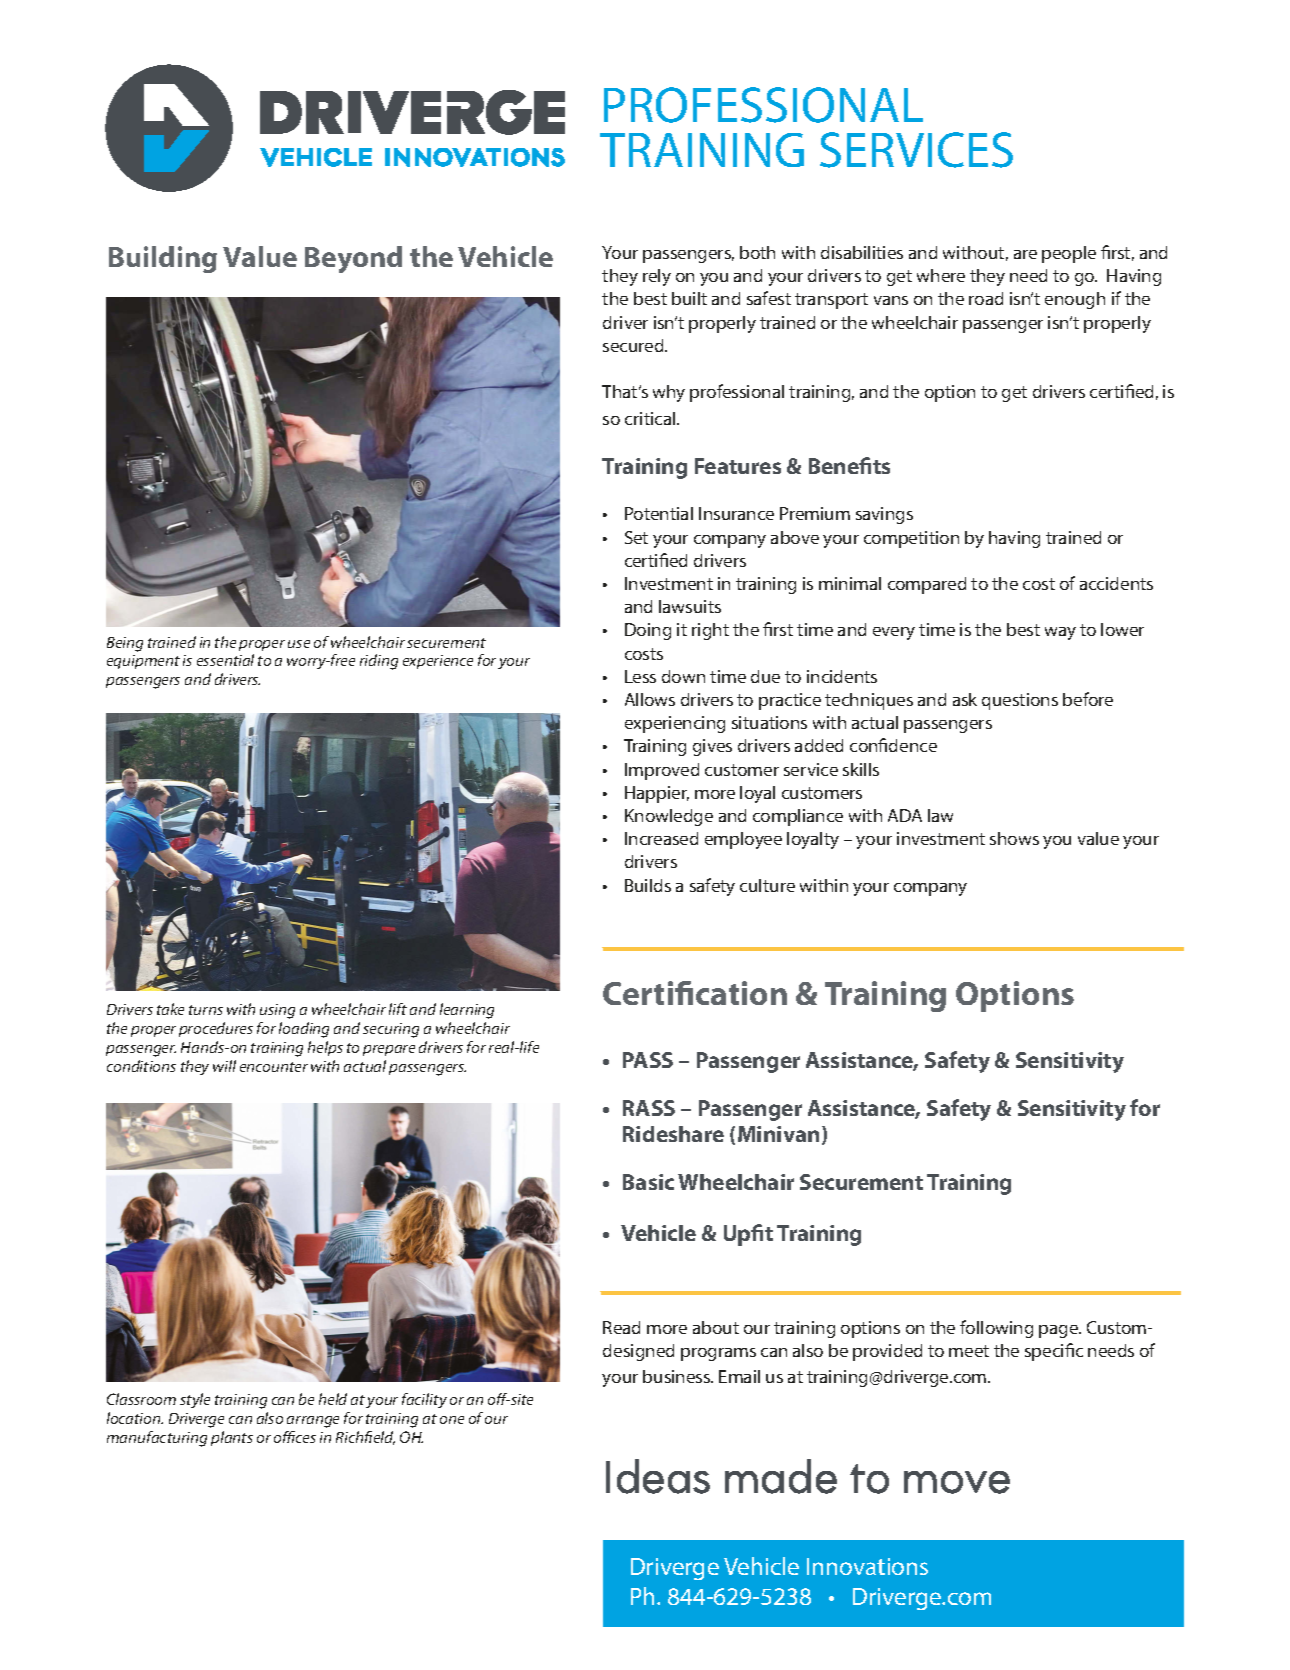  What do you see at coordinates (206, 1010) in the screenshot?
I see `turns` at bounding box center [206, 1010].
